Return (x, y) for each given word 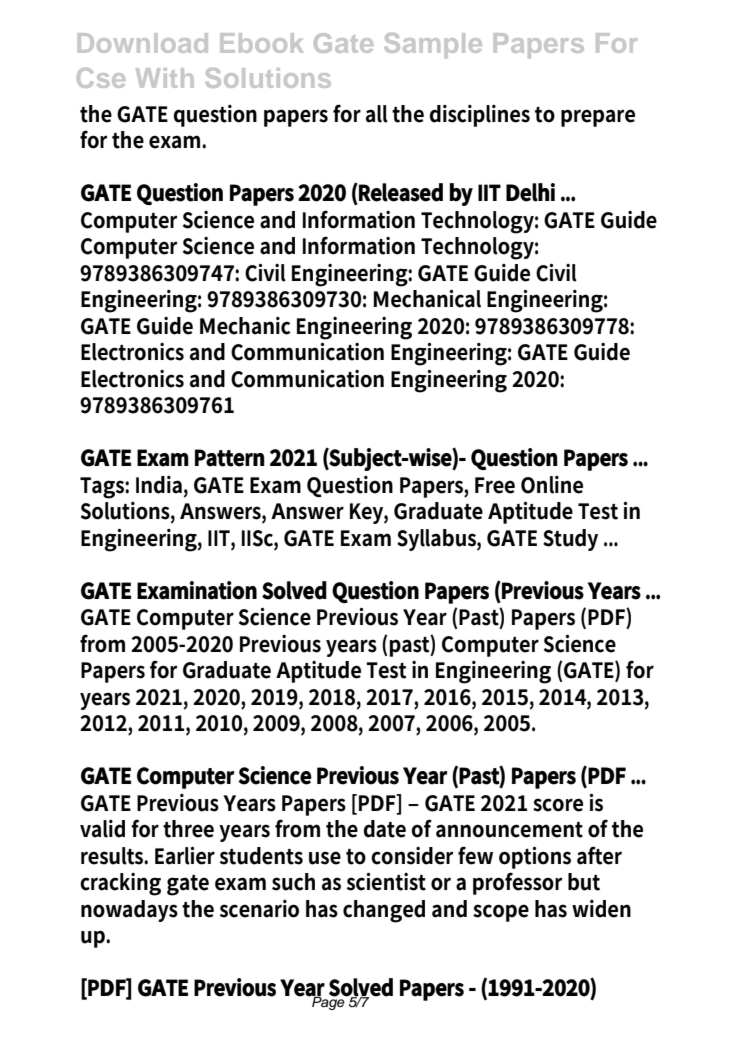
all (377, 114)
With (165, 78)
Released (400, 193)
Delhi (530, 192)
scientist (386, 882)
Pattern (230, 458)
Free (495, 485)
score (558, 805)
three (188, 829)
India (160, 485)
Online (552, 485)
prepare (598, 118)
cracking (120, 884)
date (385, 829)
